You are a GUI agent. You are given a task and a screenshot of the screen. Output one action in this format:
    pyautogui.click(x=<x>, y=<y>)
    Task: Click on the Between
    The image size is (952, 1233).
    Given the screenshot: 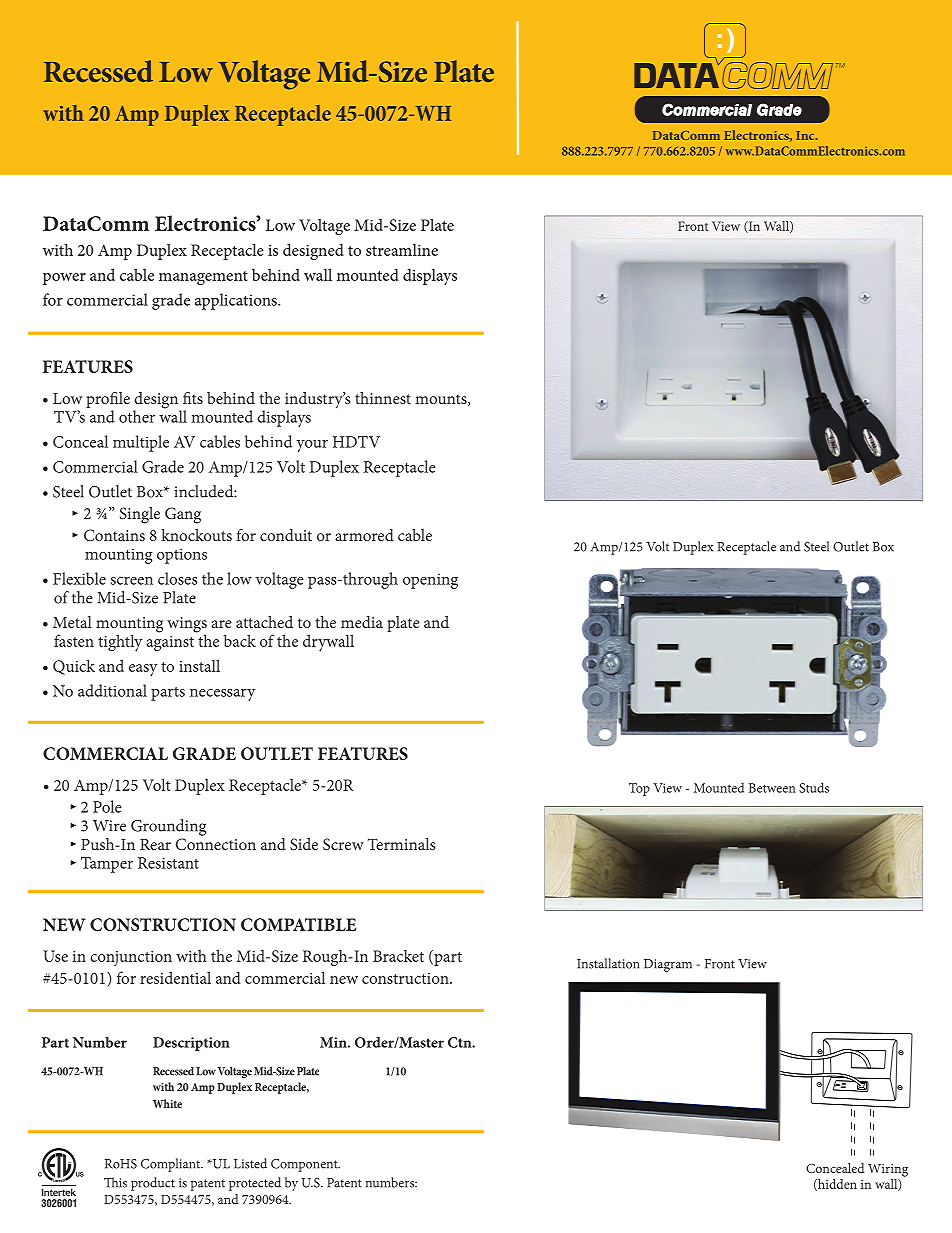 What is the action you would take?
    pyautogui.click(x=772, y=788)
